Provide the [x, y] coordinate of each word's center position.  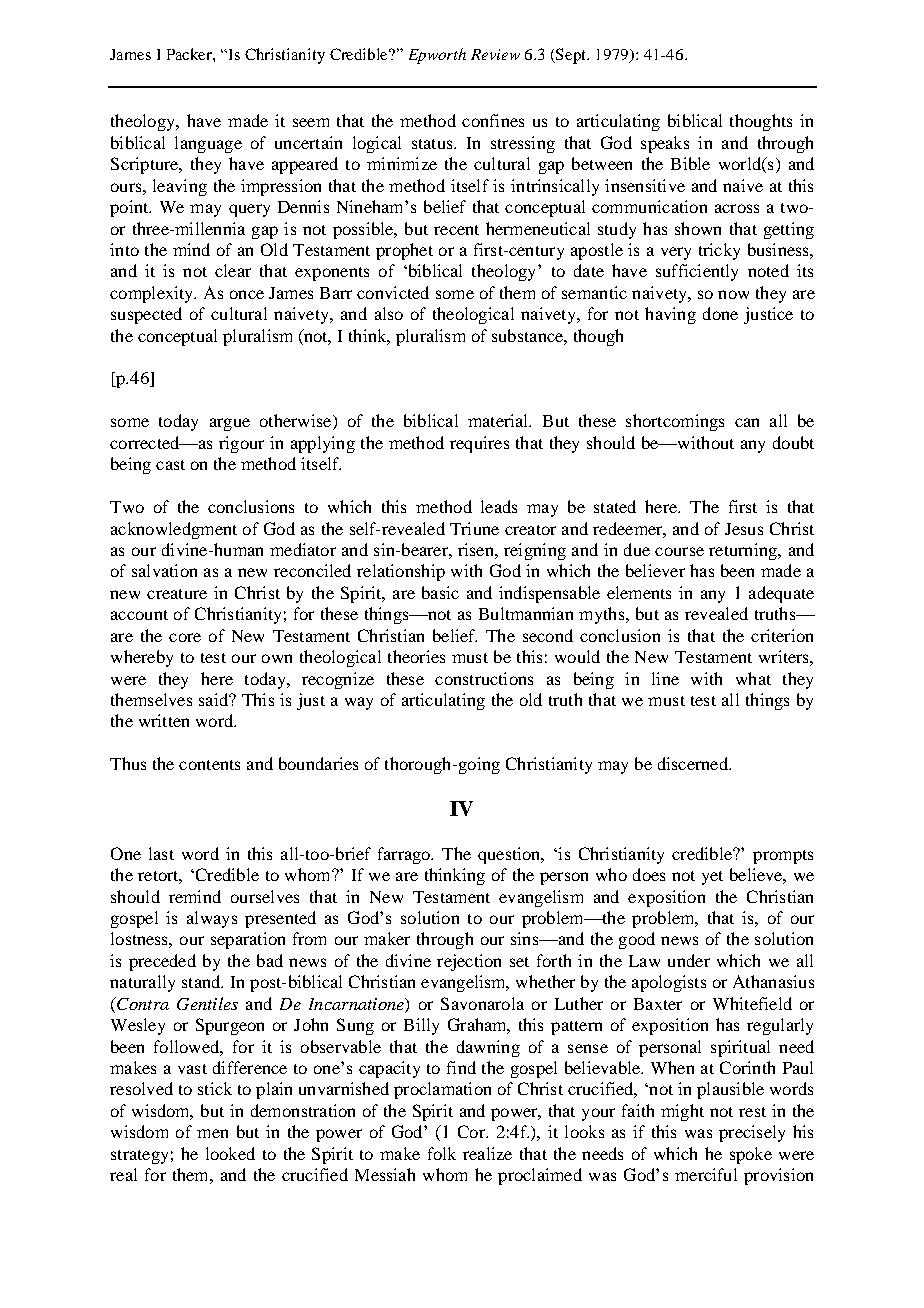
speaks [665, 144]
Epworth [437, 56]
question [510, 855]
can [747, 422]
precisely [752, 1133]
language [208, 144]
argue [230, 424]
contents [209, 765]
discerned [694, 763]
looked [230, 1153]
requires [479, 444]
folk [442, 1153]
